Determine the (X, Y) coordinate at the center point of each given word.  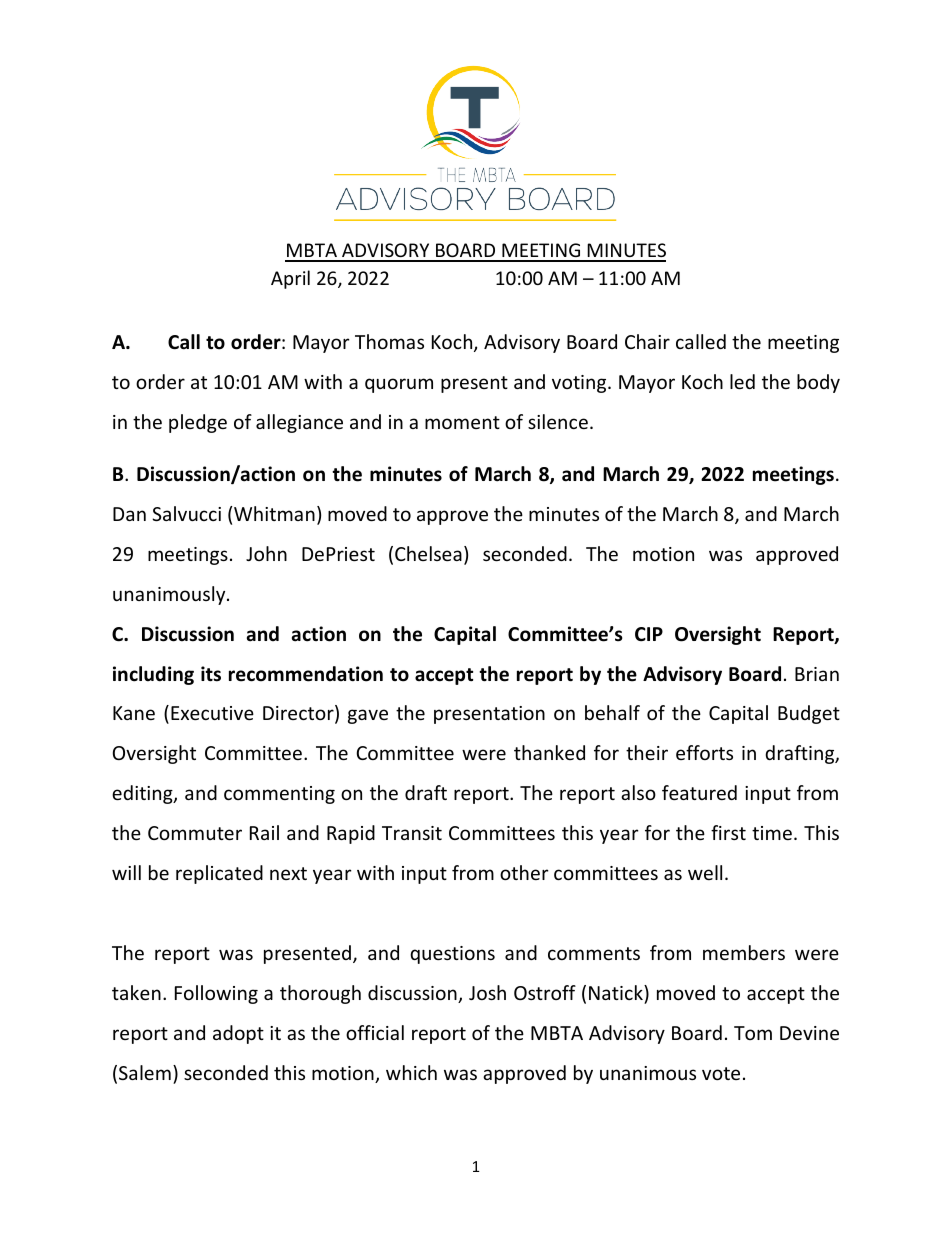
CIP (649, 634)
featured (699, 792)
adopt (238, 1034)
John (266, 553)
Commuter (195, 833)
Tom (753, 1033)
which (411, 1072)
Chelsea (428, 553)
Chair (647, 341)
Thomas (389, 341)
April (290, 279)
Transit (412, 833)
